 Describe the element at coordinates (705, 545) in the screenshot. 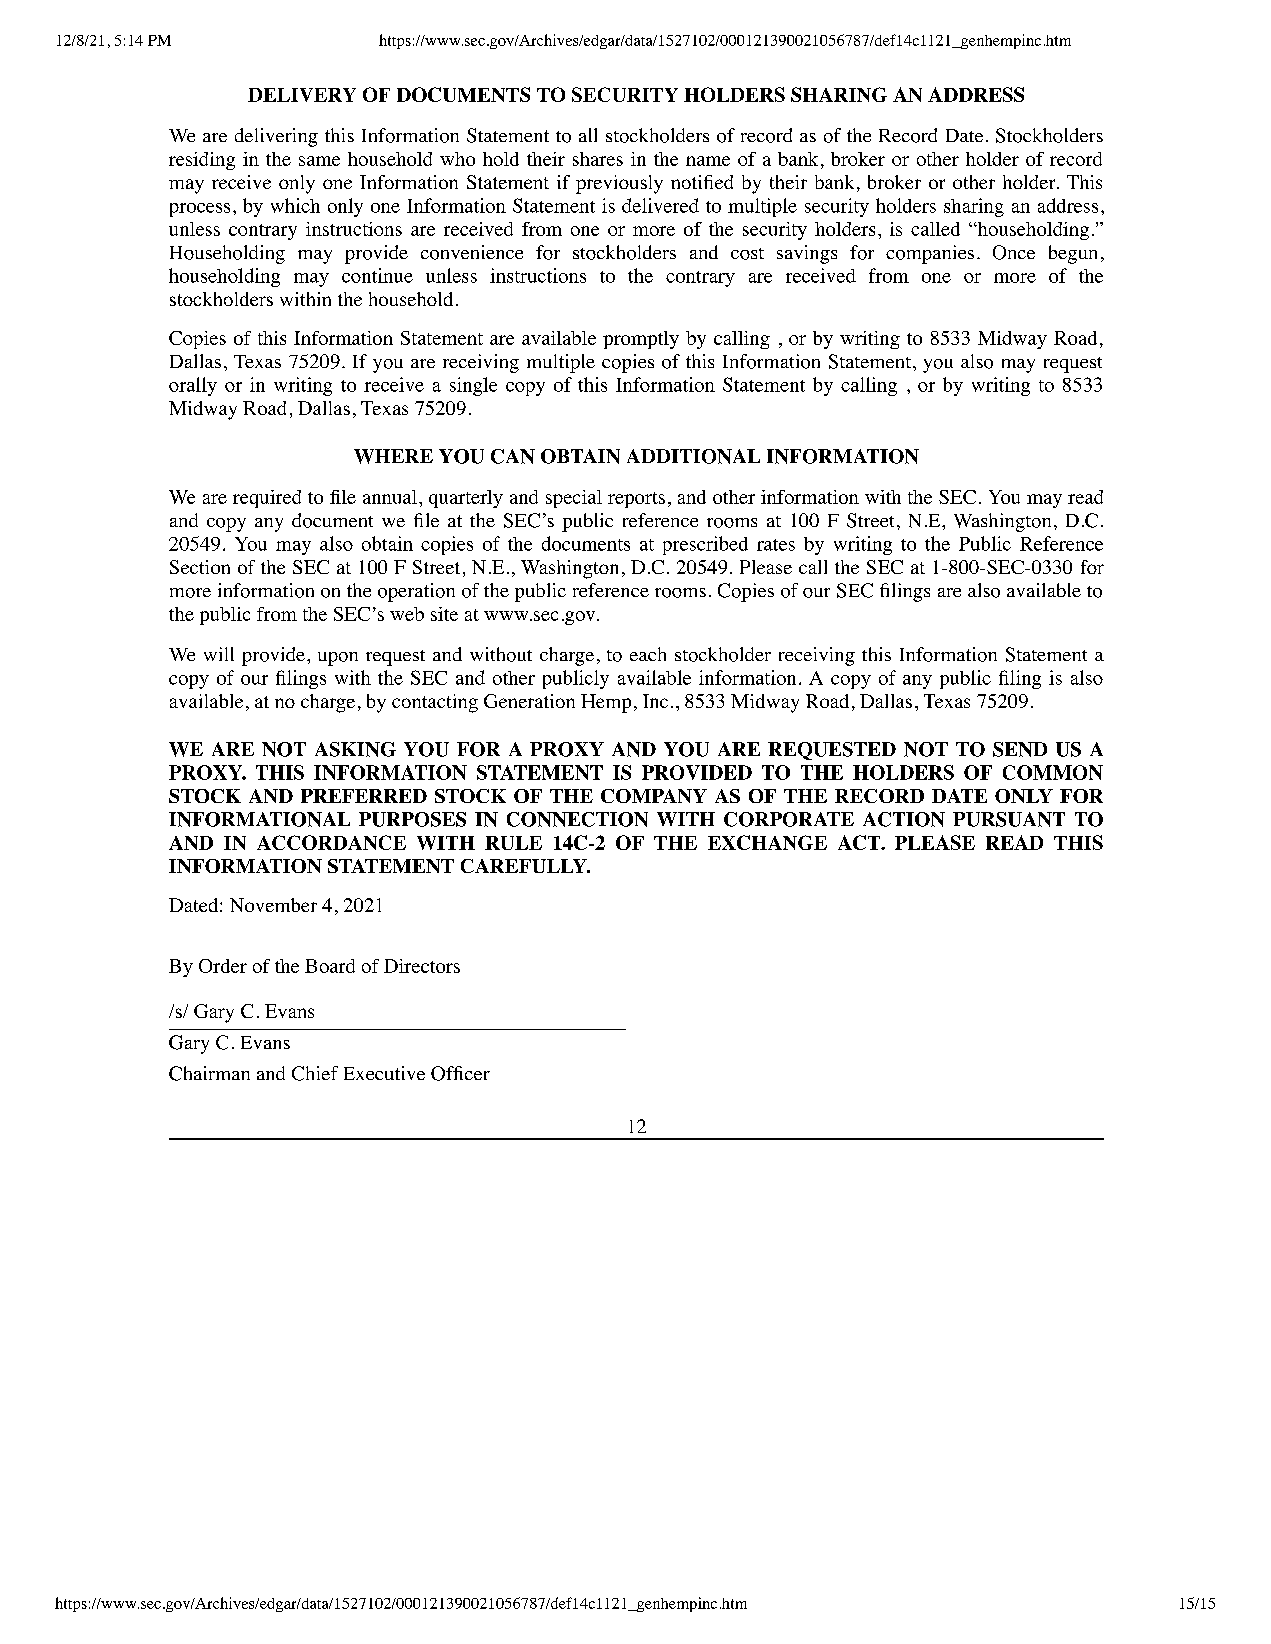

I see `prescribed` at that location.
